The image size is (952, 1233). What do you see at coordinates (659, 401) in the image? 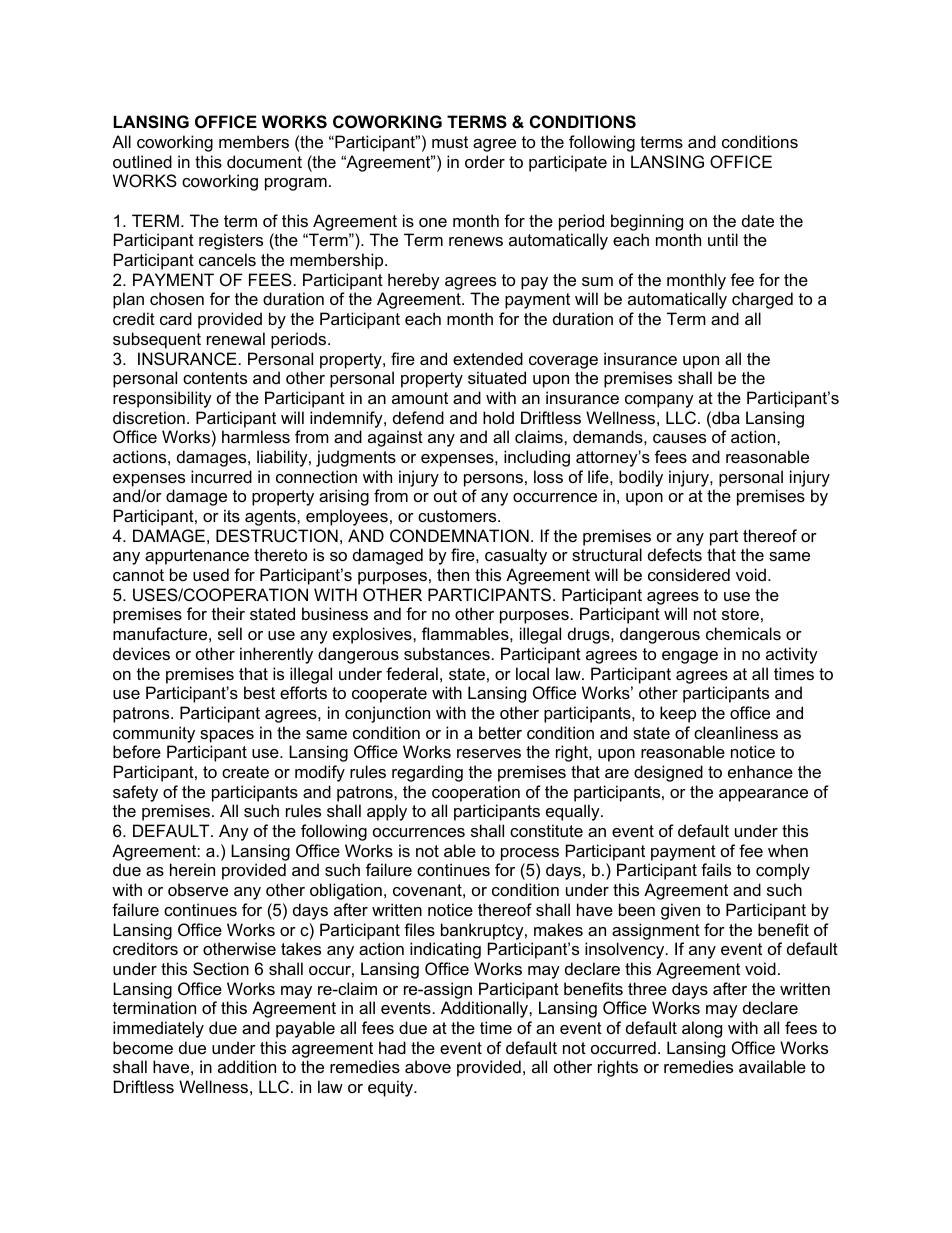
I see `company` at bounding box center [659, 401].
